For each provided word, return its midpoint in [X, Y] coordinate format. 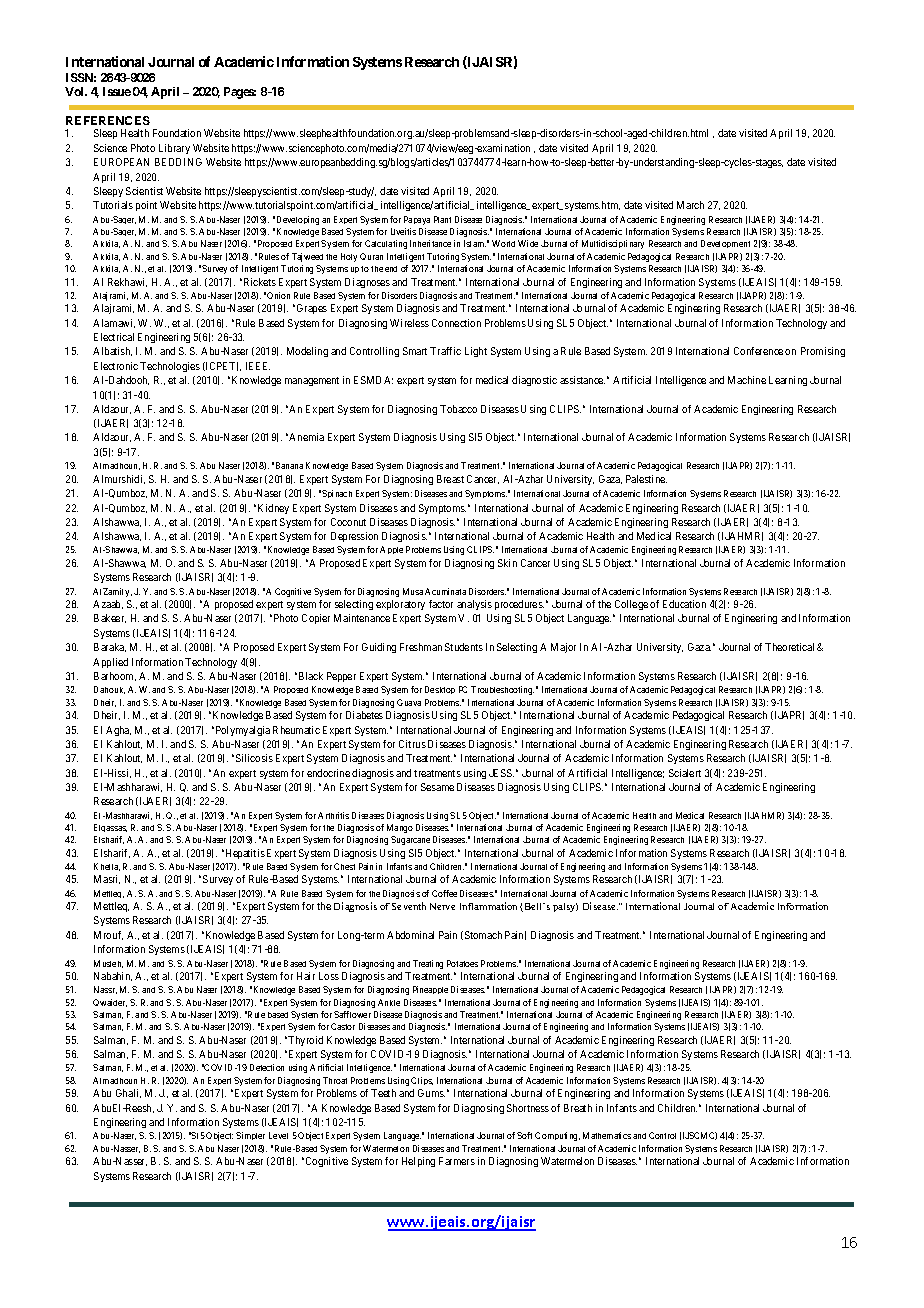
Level [278, 1135]
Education [684, 604]
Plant [442, 219]
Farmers [457, 1161]
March [690, 205]
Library [174, 149]
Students [464, 647]
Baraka [110, 647]
